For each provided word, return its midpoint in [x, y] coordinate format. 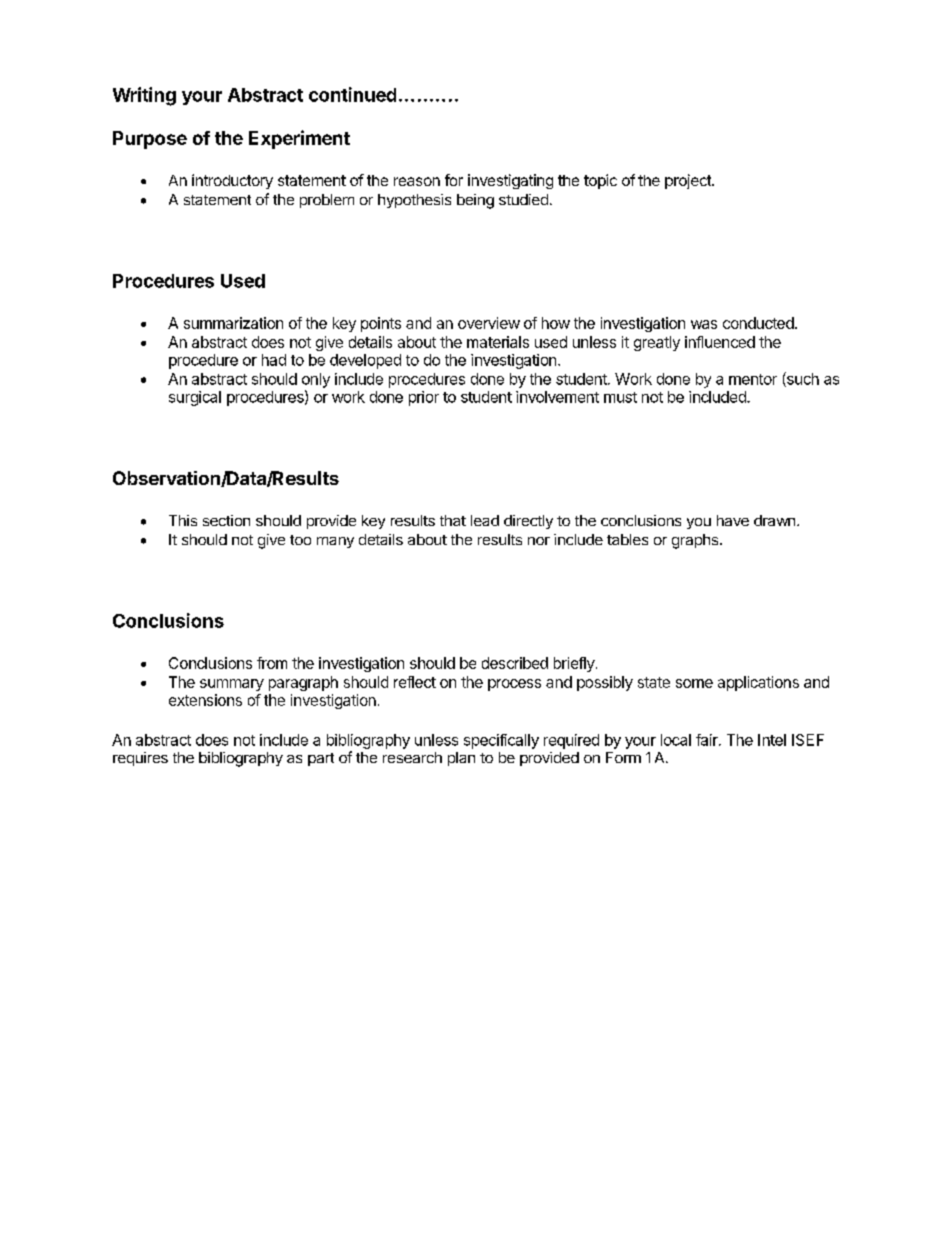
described [515, 663]
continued [352, 94]
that [453, 520]
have [733, 520]
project [689, 181]
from [272, 663]
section [226, 520]
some [694, 683]
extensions [205, 700]
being [475, 201]
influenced [720, 342]
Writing [144, 96]
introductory [232, 181]
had [274, 360]
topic [600, 181]
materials [498, 342]
